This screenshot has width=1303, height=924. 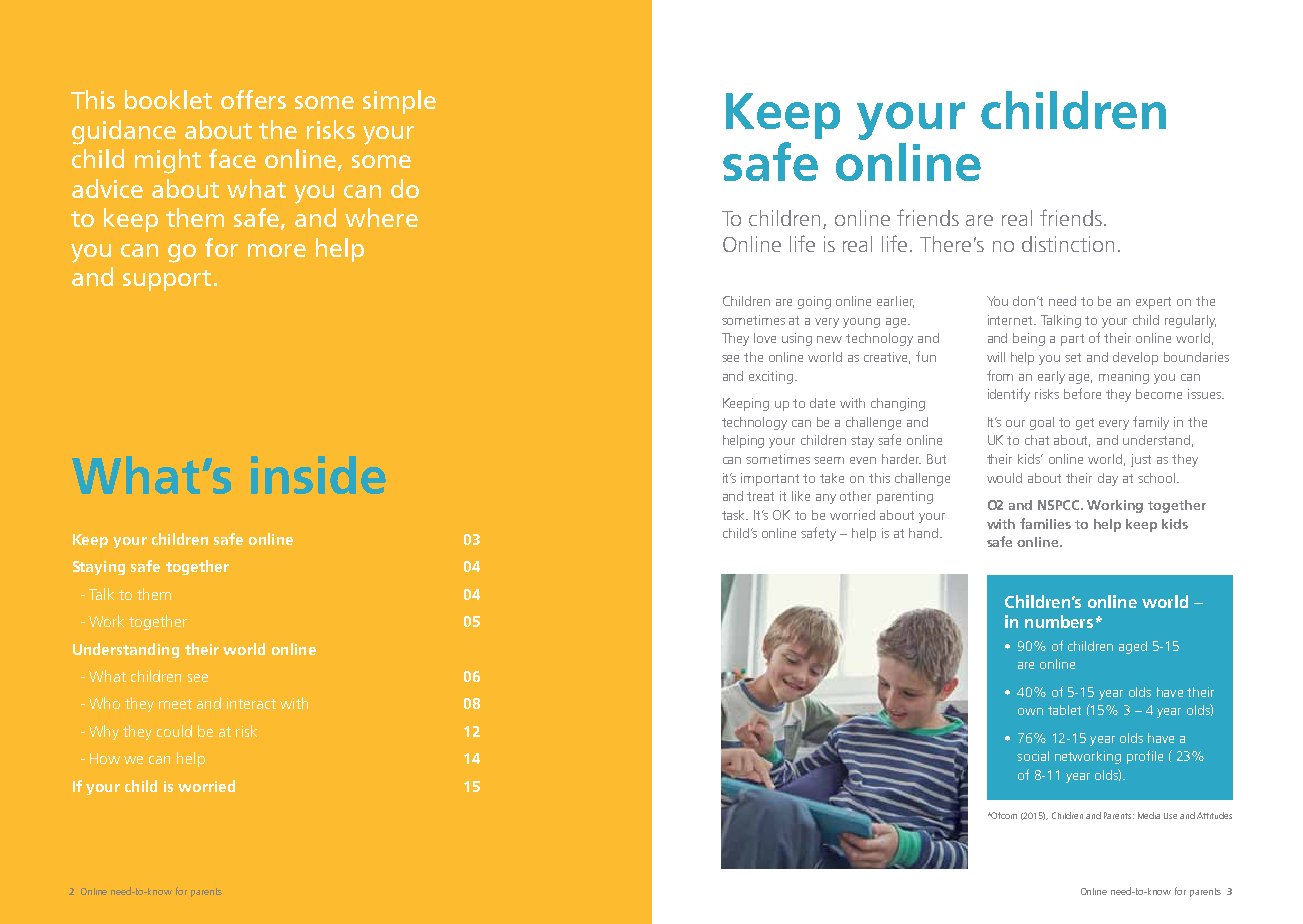 I want to click on How, so click(x=105, y=758).
